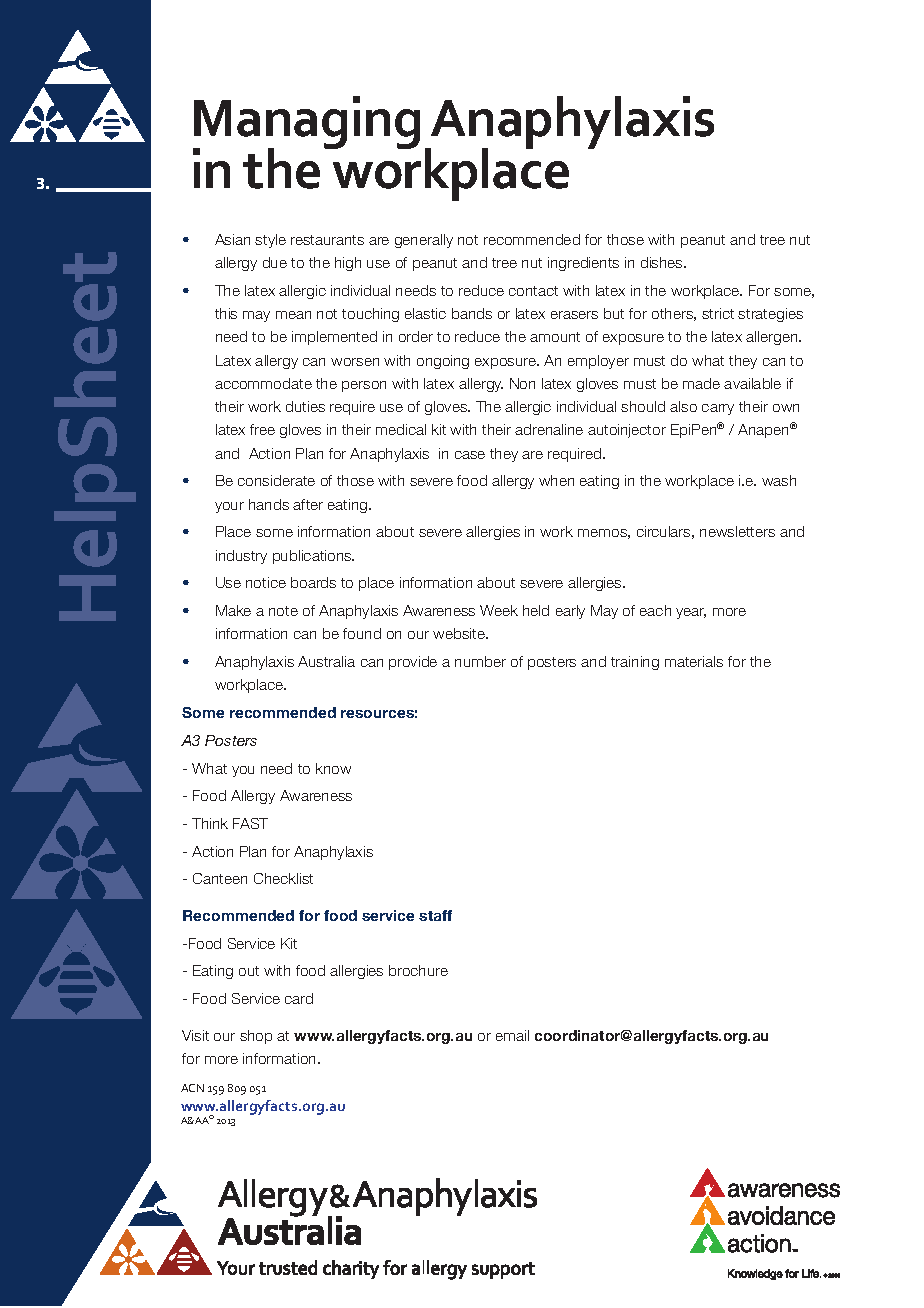  What do you see at coordinates (701, 383) in the document?
I see `made` at bounding box center [701, 383].
